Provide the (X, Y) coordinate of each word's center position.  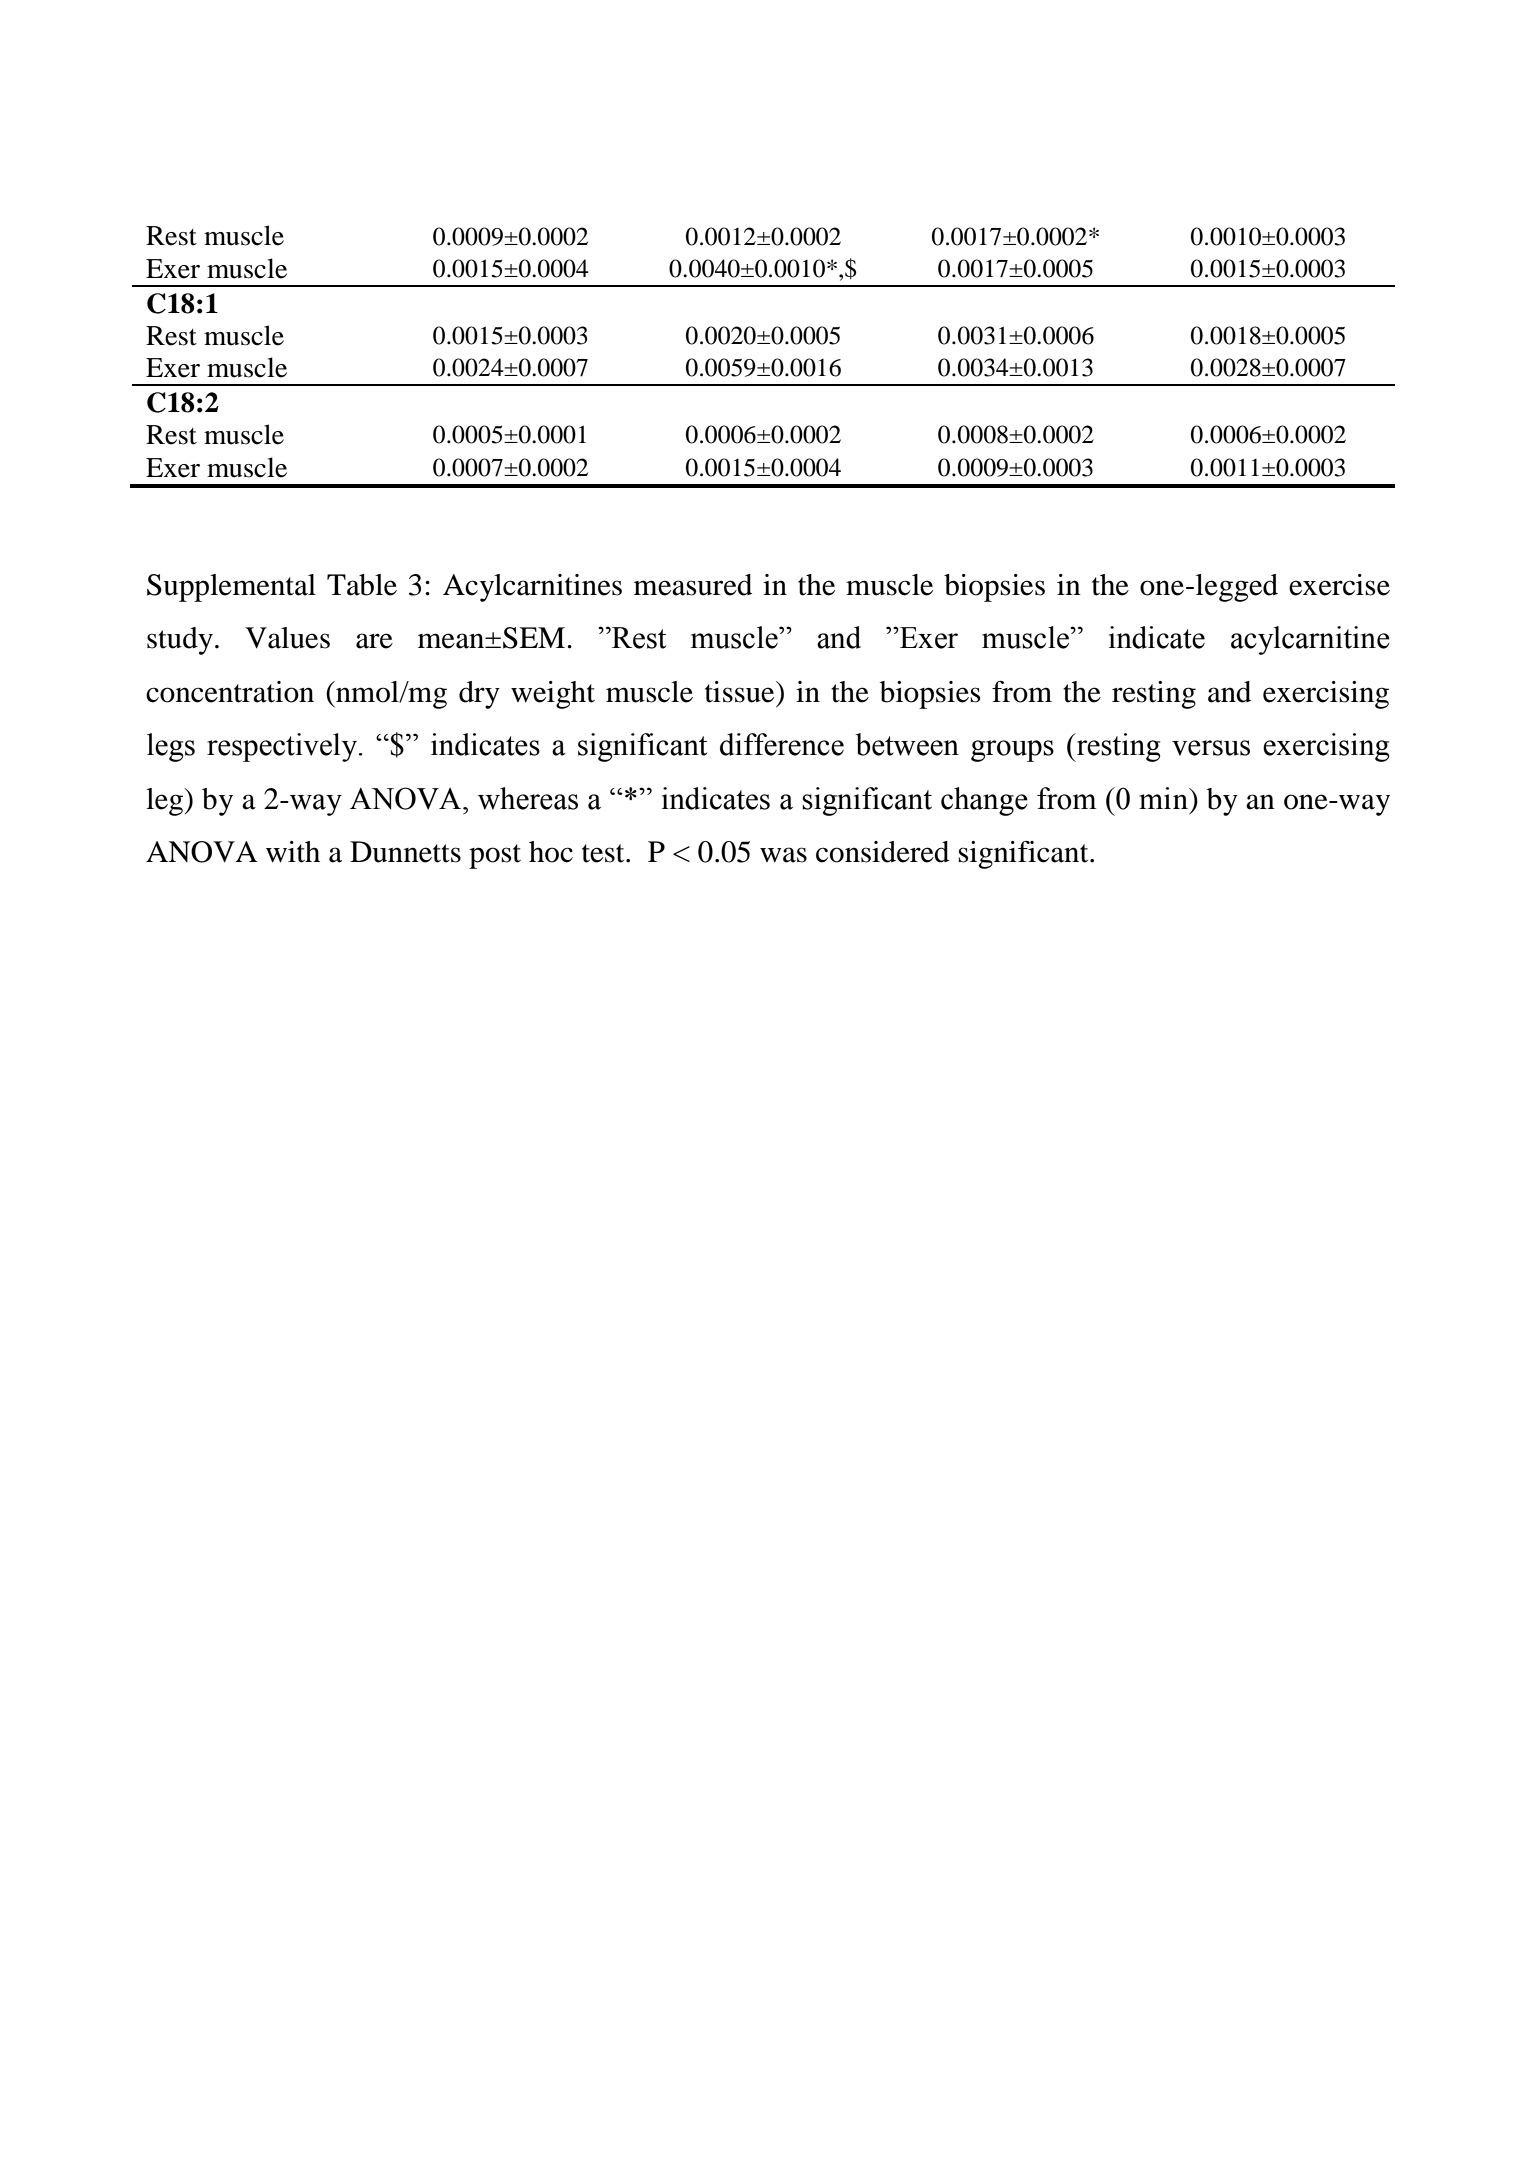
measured (693, 585)
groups (1012, 751)
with (293, 852)
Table (362, 585)
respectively (283, 747)
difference (782, 744)
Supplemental (231, 588)
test (604, 853)
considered (882, 852)
